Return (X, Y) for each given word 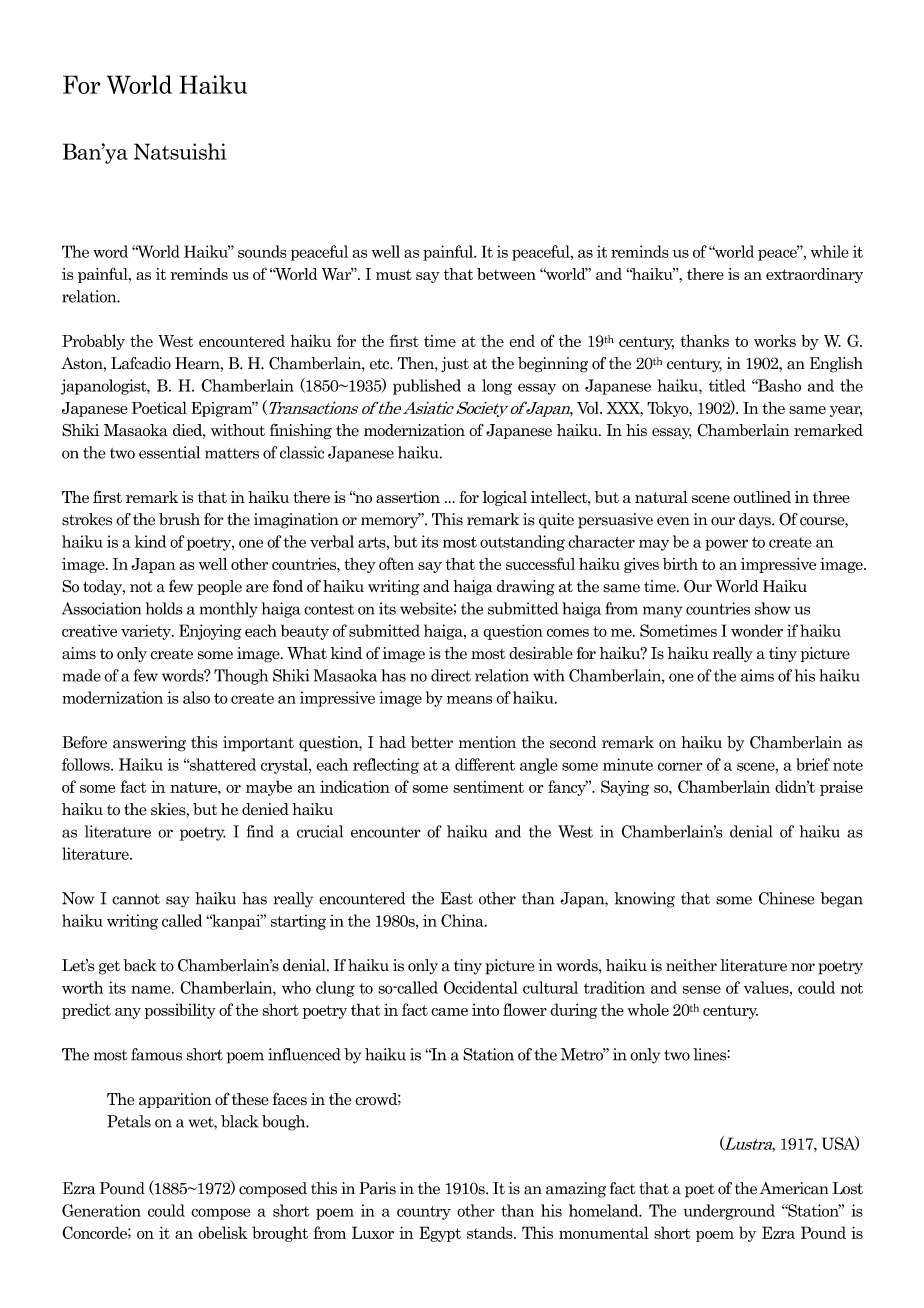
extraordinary (814, 275)
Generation (101, 1210)
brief (813, 764)
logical (505, 498)
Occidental (481, 987)
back (140, 965)
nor (803, 967)
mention (487, 742)
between (506, 274)
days (756, 521)
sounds (262, 251)
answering (149, 744)
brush (179, 519)
